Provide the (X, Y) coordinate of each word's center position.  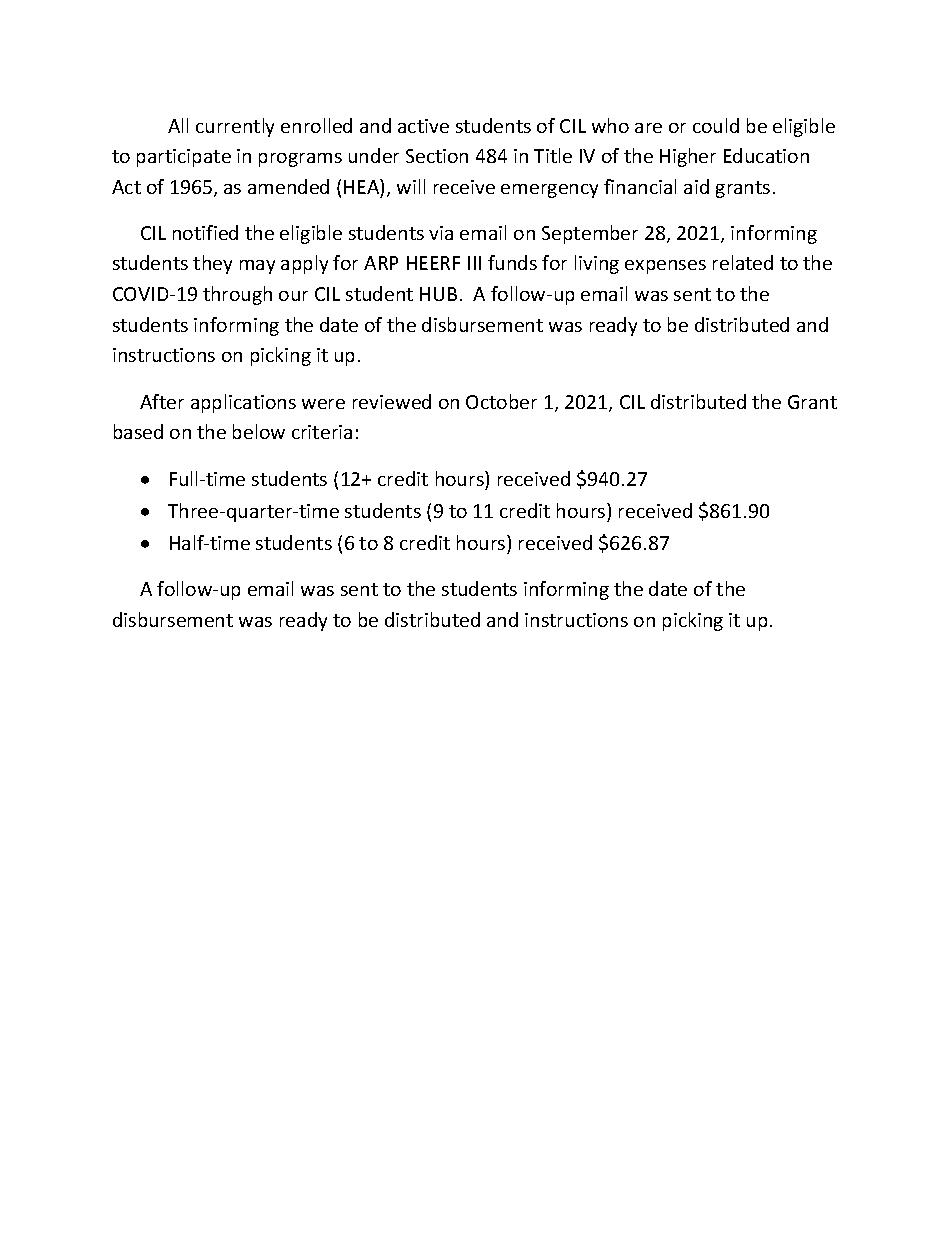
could (716, 125)
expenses (665, 267)
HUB (438, 294)
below (259, 431)
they (212, 264)
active (423, 126)
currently (235, 127)
